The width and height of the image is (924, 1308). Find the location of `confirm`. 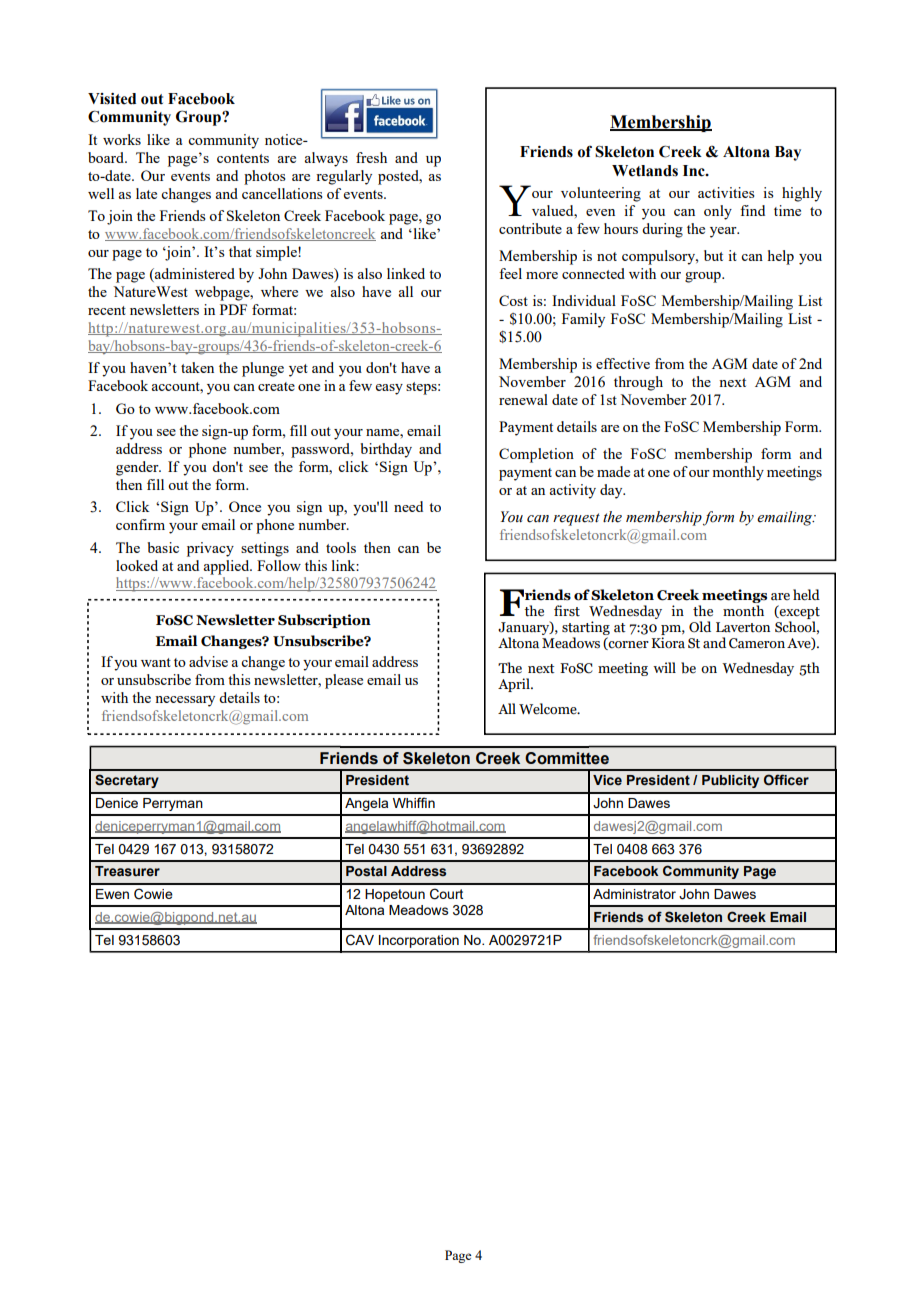

confirm is located at coordinates (140, 524).
